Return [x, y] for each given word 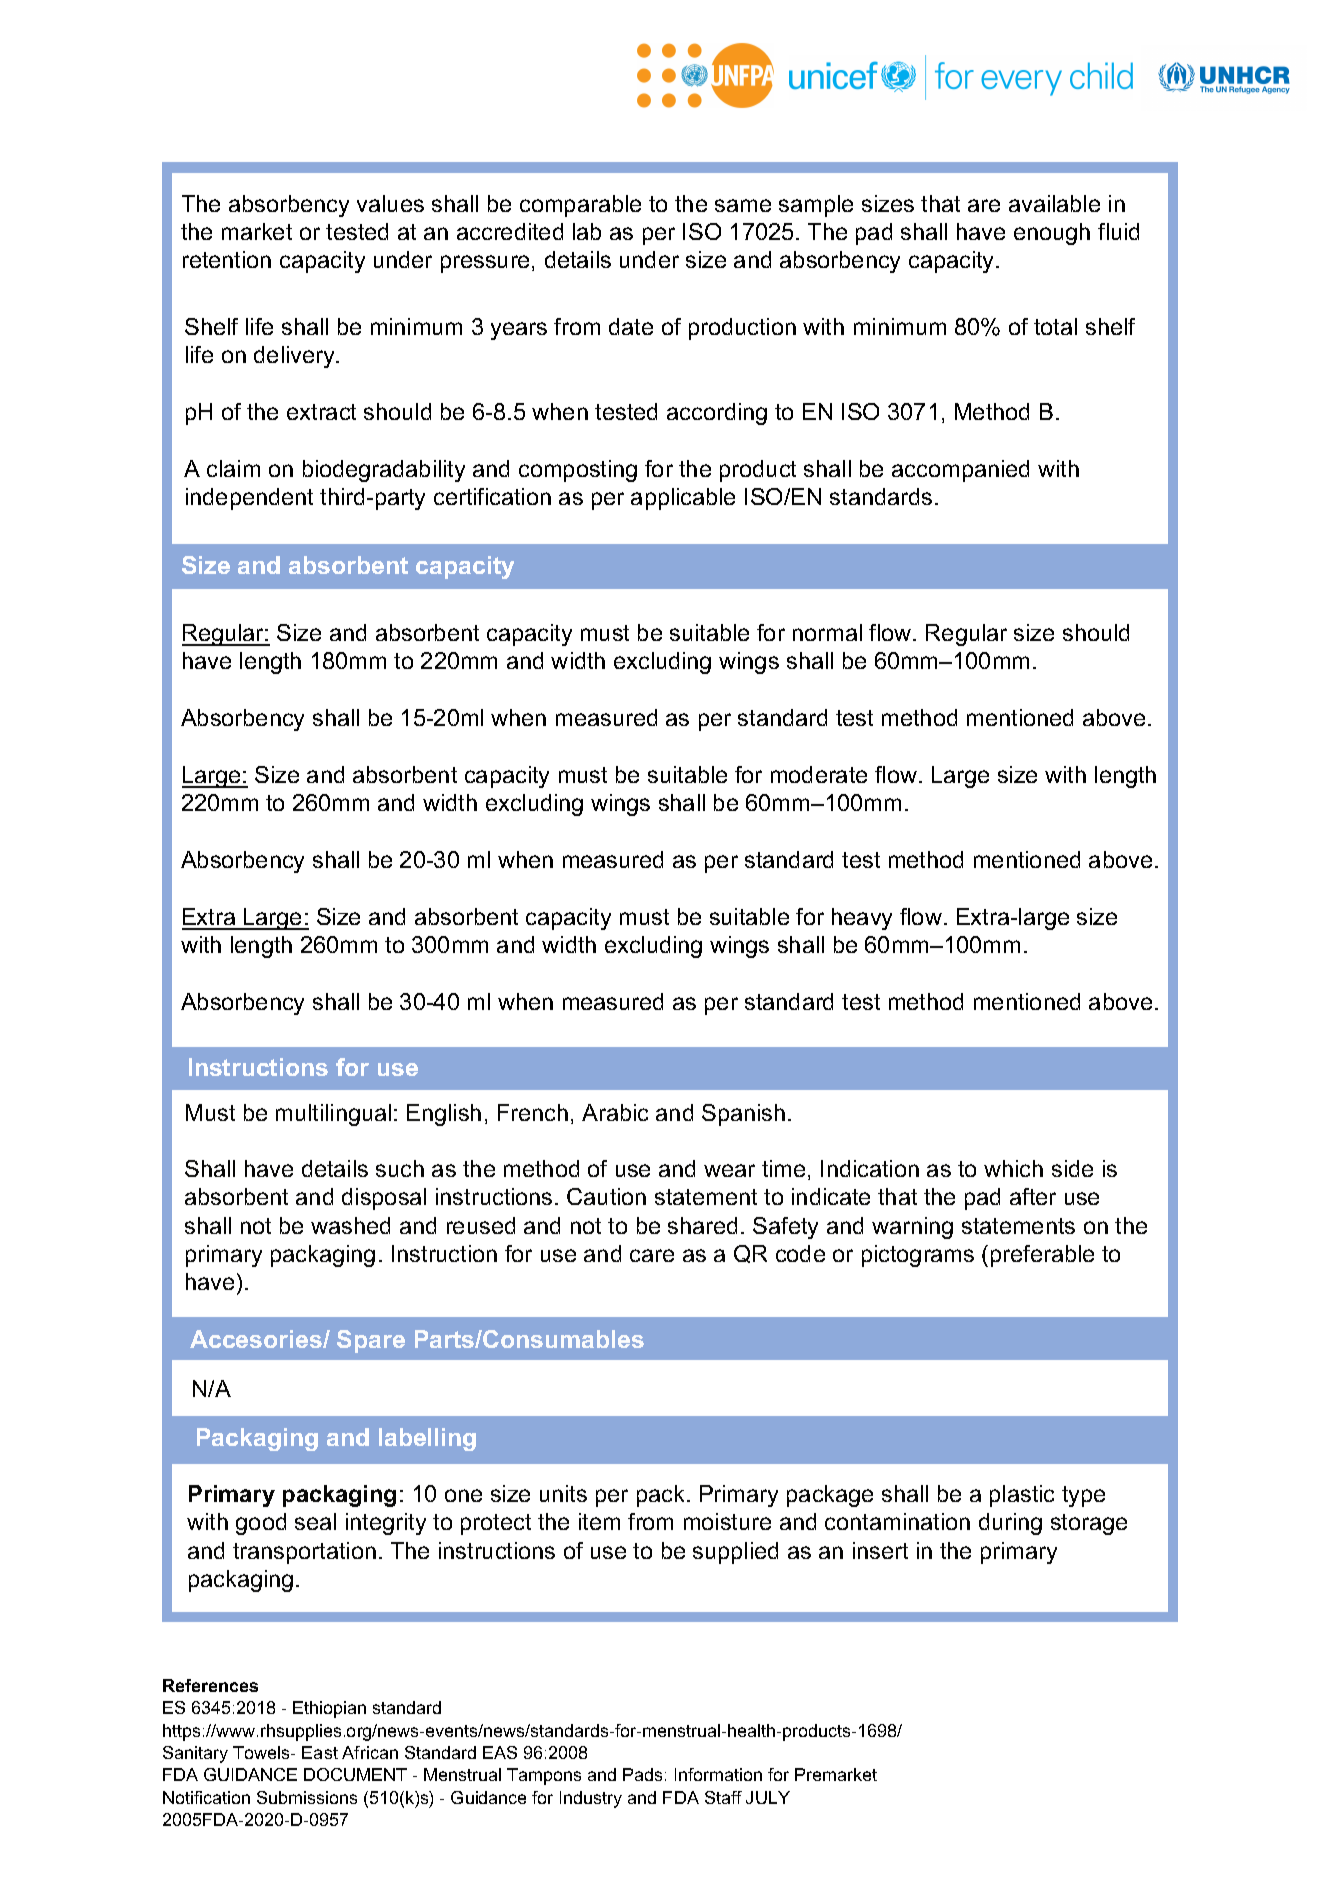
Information [718, 1774]
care [652, 1255]
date [631, 326]
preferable [1042, 1256]
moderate [819, 774]
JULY [768, 1797]
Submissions [307, 1797]
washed [350, 1225]
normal [827, 632]
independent [249, 499]
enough [1052, 234]
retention [227, 259]
